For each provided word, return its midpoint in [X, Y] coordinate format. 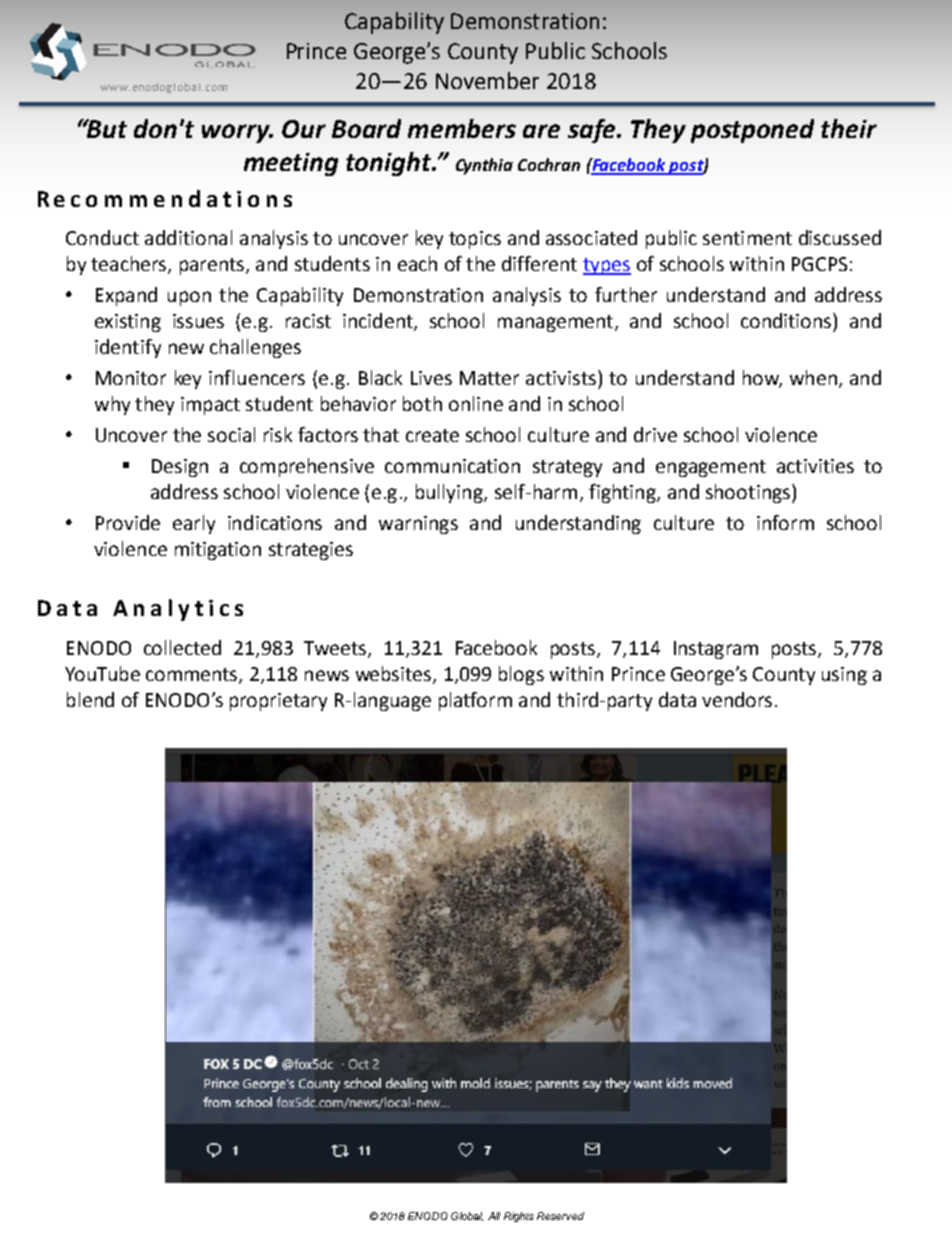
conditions [787, 320]
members [462, 128]
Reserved [560, 1216]
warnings [418, 525]
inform [785, 522]
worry [237, 133]
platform [475, 701]
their [849, 128]
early [194, 524]
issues [198, 321]
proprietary [278, 702]
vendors [737, 699]
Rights [519, 1217]
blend [90, 699]
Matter [489, 378]
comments [193, 676]
